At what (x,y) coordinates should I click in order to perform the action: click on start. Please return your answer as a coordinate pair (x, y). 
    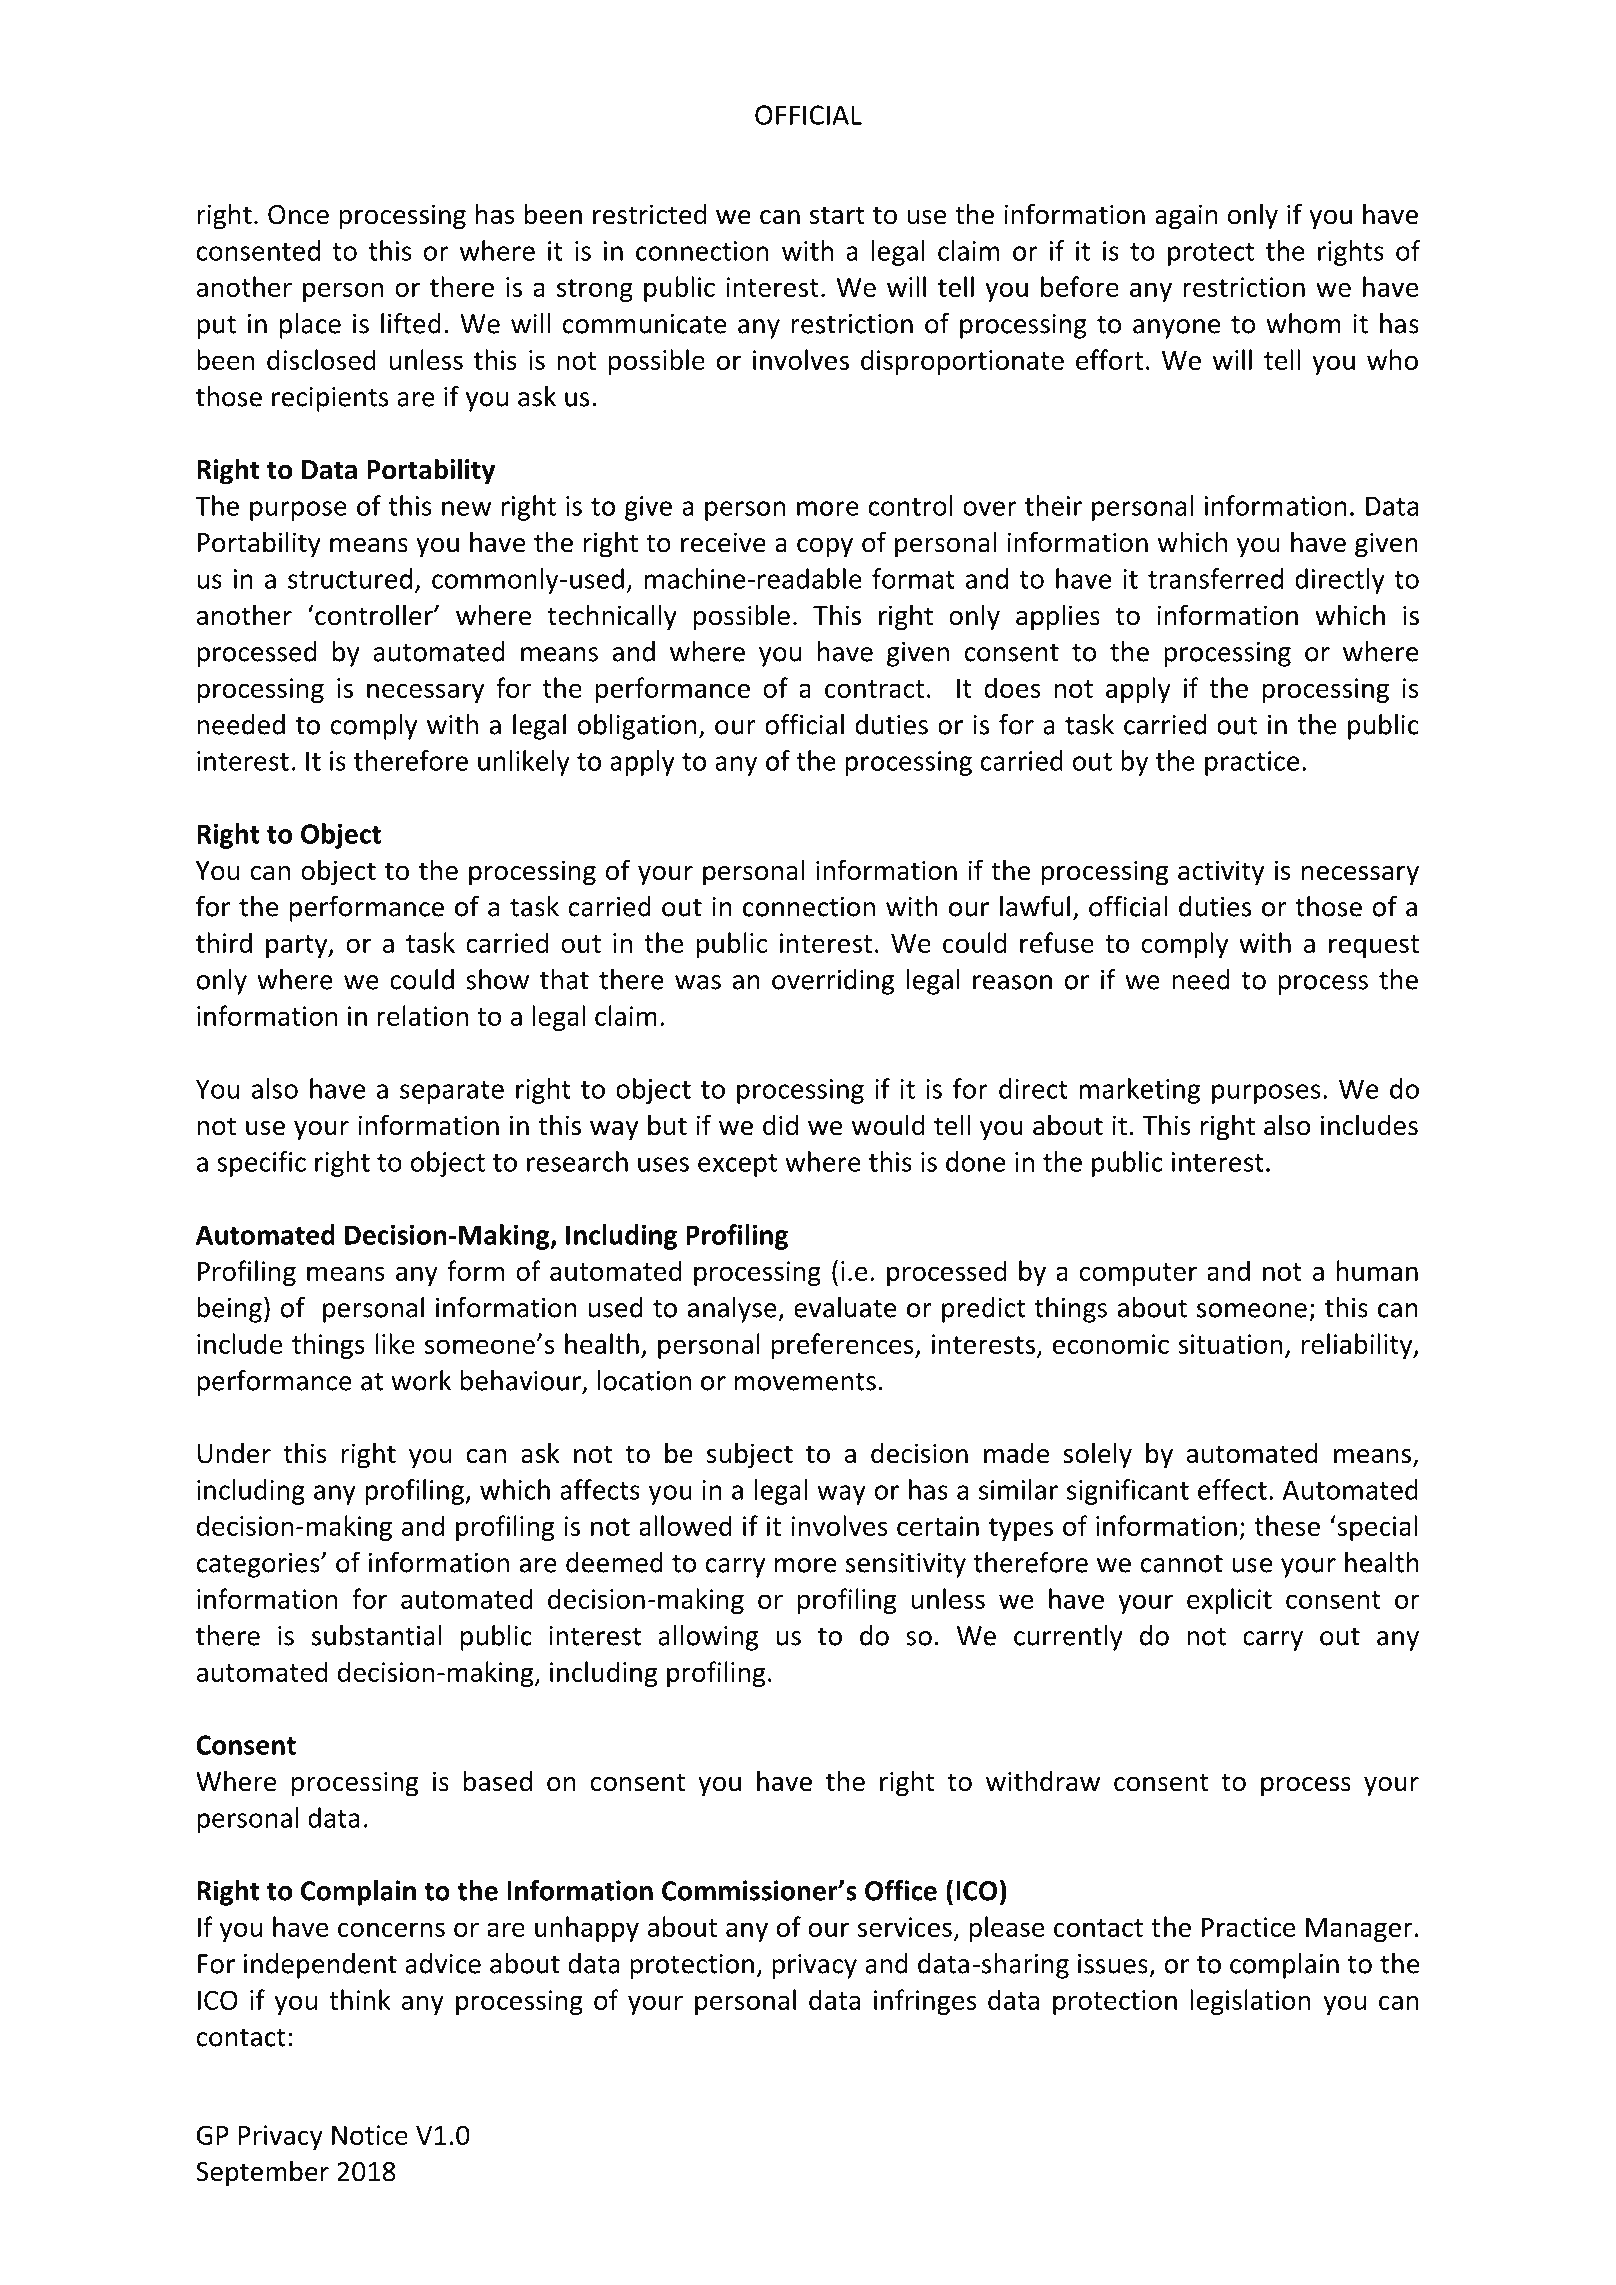
    Looking at the image, I should click on (837, 215).
